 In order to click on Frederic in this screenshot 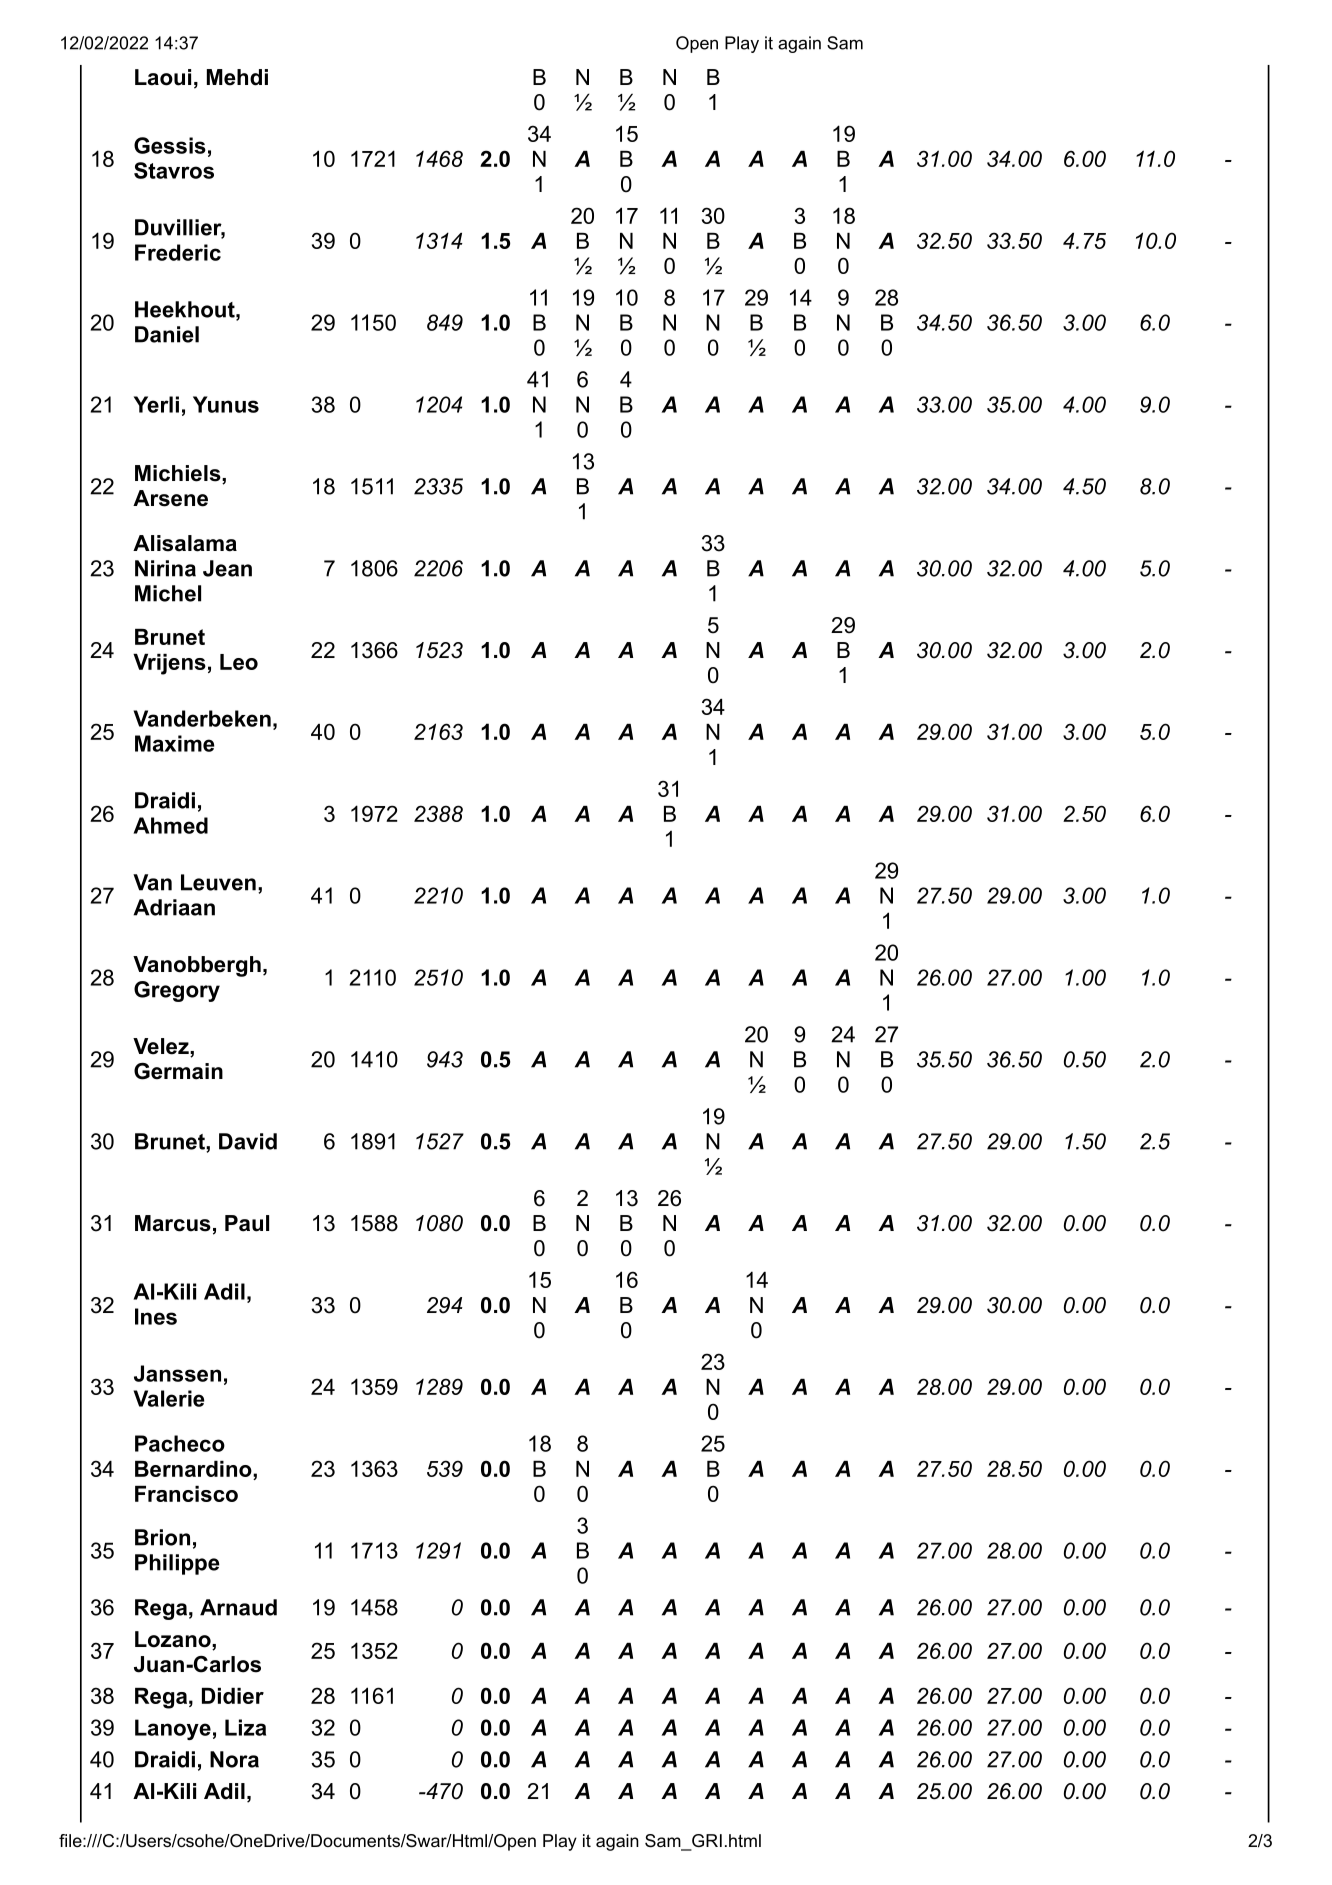, I will do `click(178, 252)`.
